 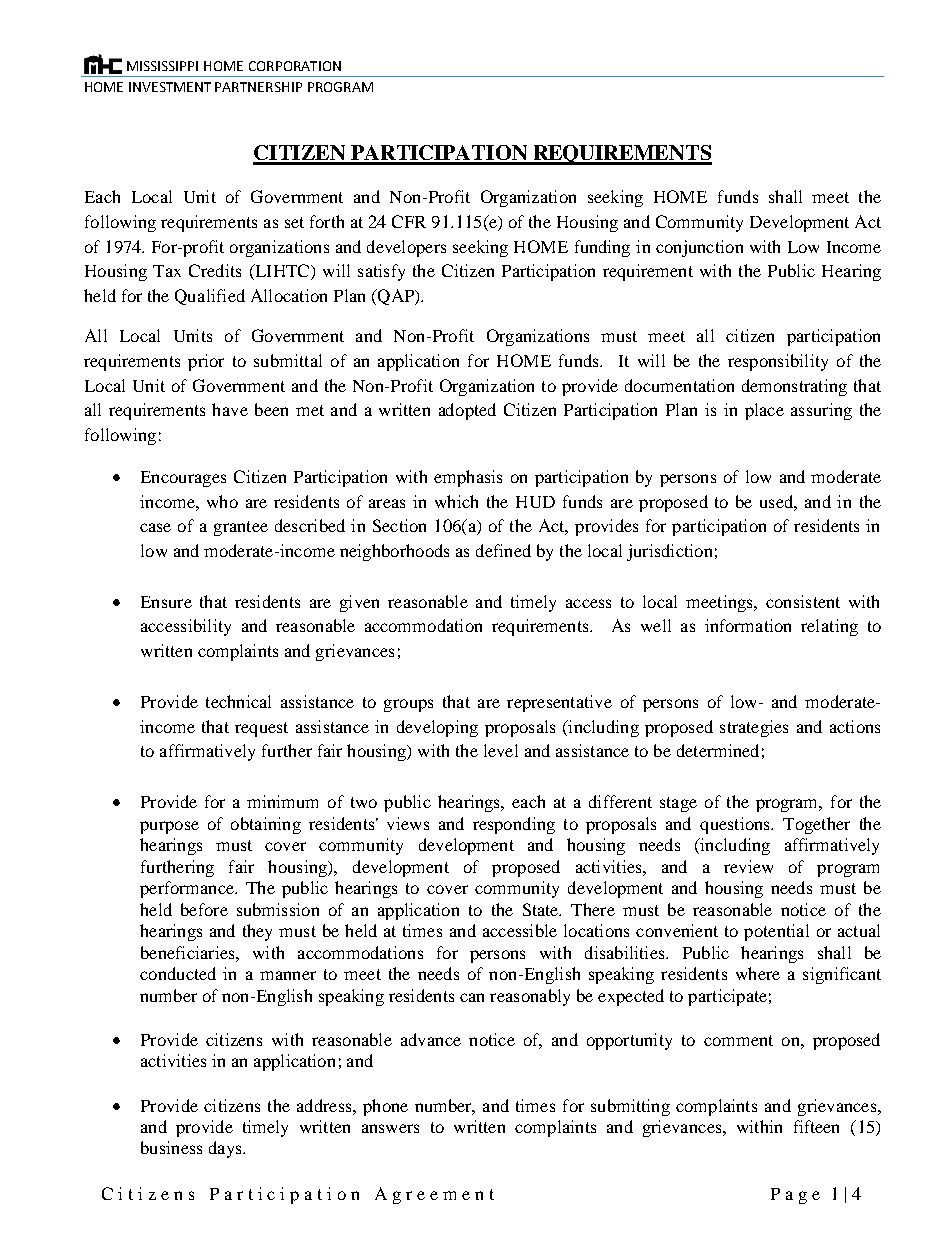 I want to click on conjunction, so click(x=699, y=248).
